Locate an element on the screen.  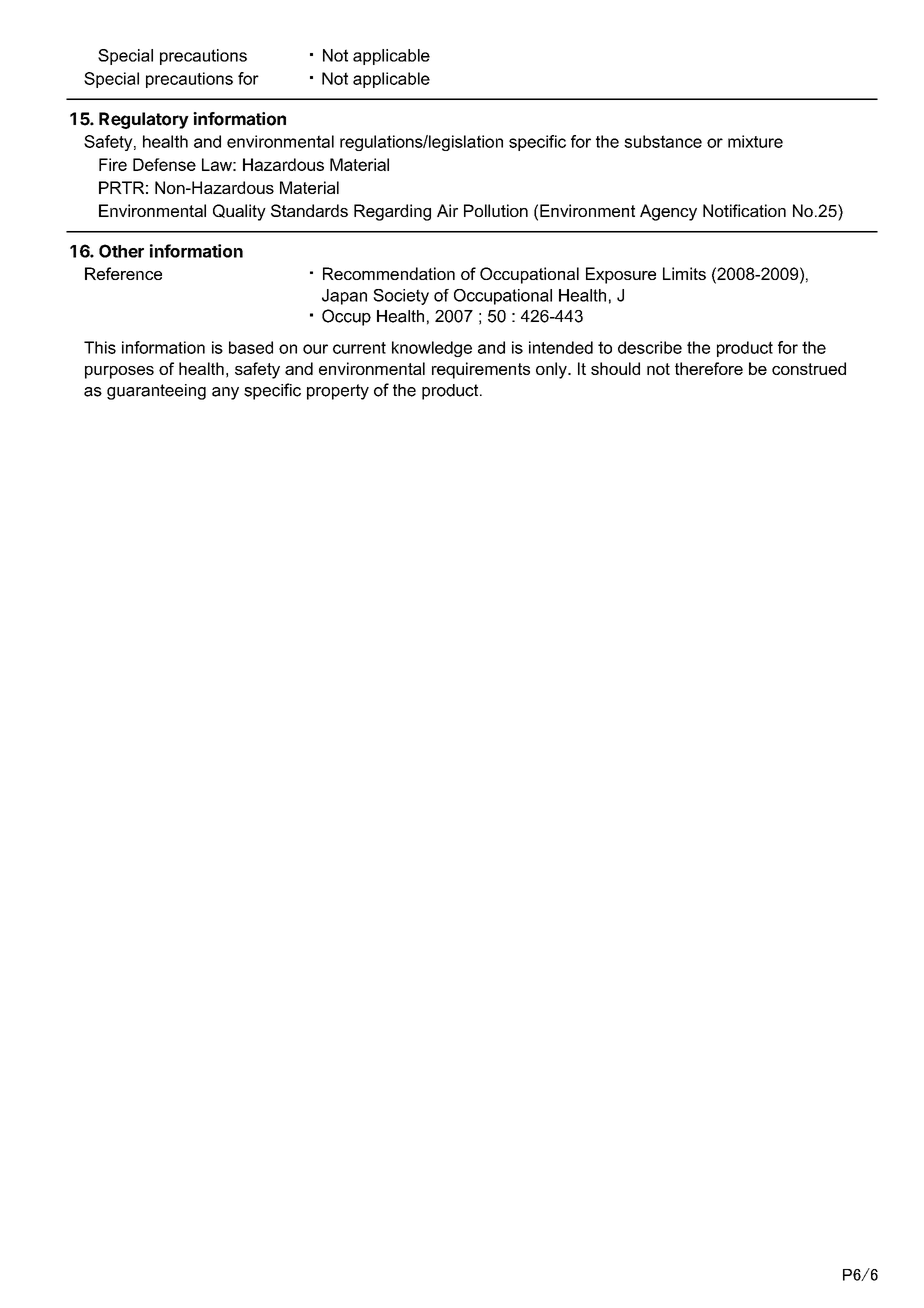
substance is located at coordinates (663, 141).
